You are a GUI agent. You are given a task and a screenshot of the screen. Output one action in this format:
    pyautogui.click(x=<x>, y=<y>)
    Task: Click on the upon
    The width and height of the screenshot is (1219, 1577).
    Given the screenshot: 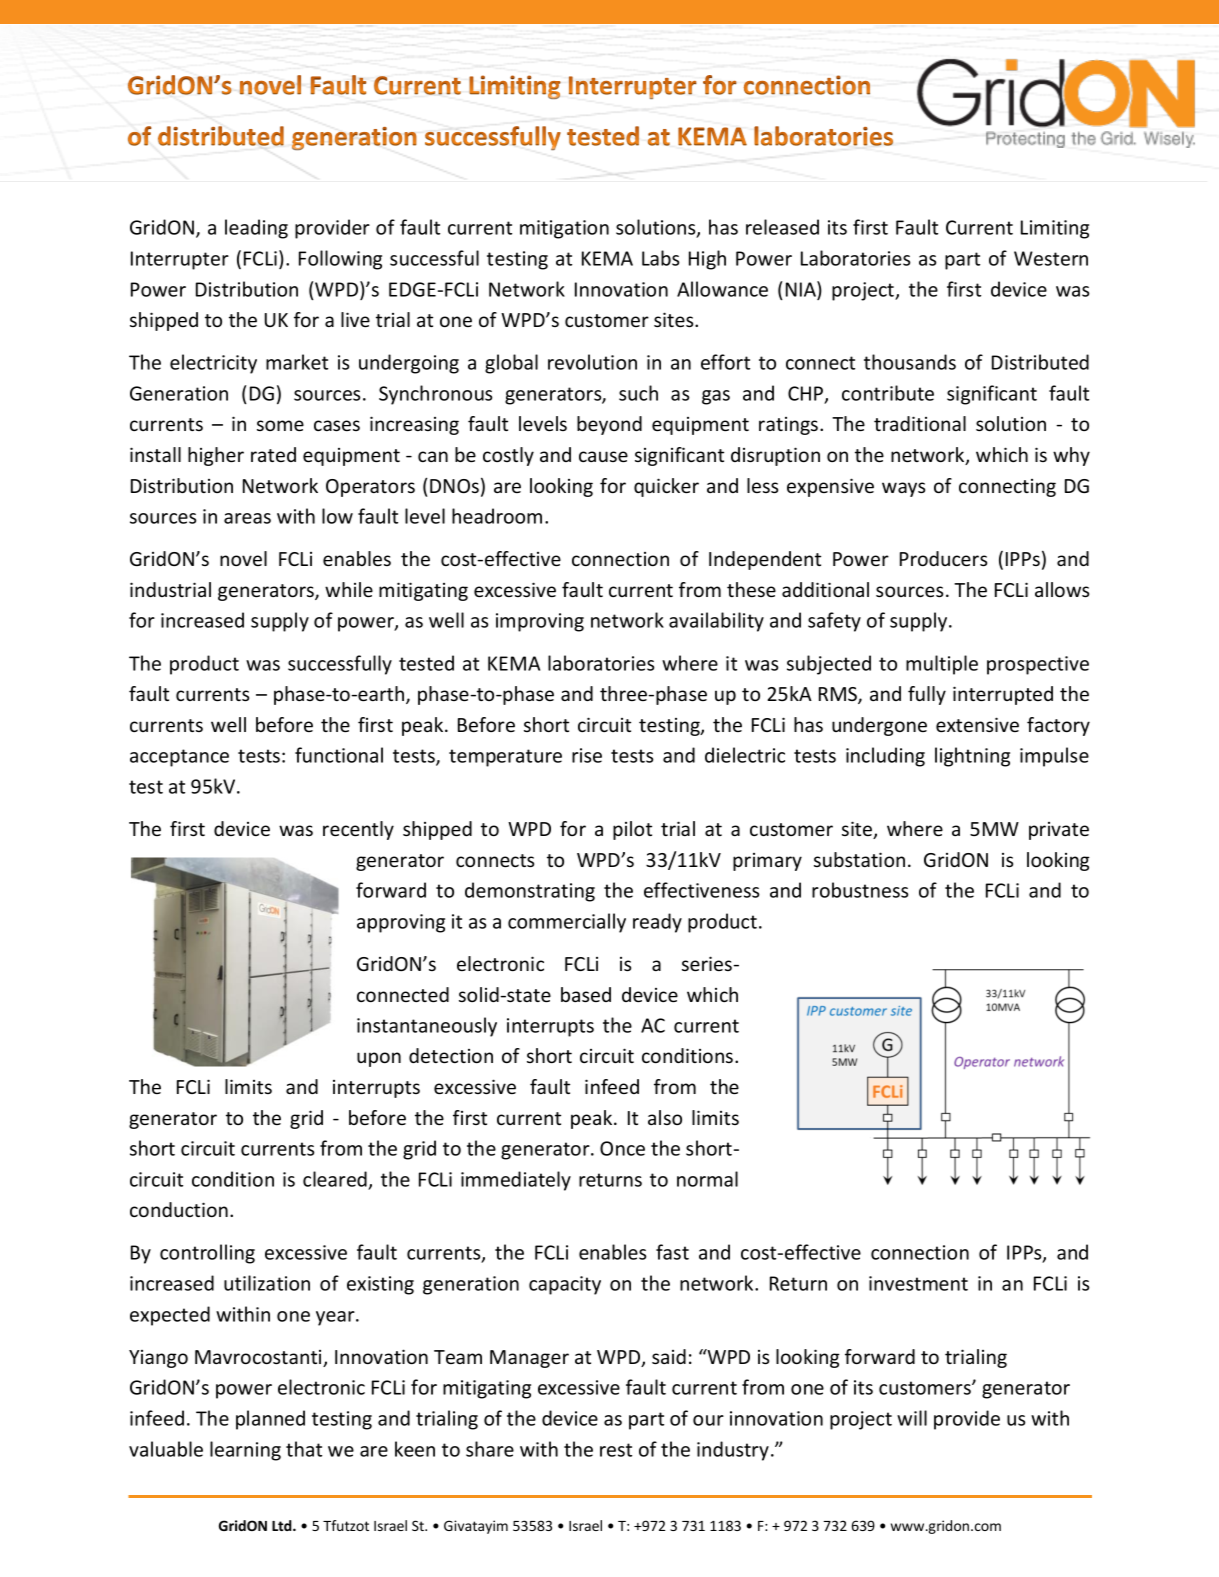 What is the action you would take?
    pyautogui.click(x=379, y=1059)
